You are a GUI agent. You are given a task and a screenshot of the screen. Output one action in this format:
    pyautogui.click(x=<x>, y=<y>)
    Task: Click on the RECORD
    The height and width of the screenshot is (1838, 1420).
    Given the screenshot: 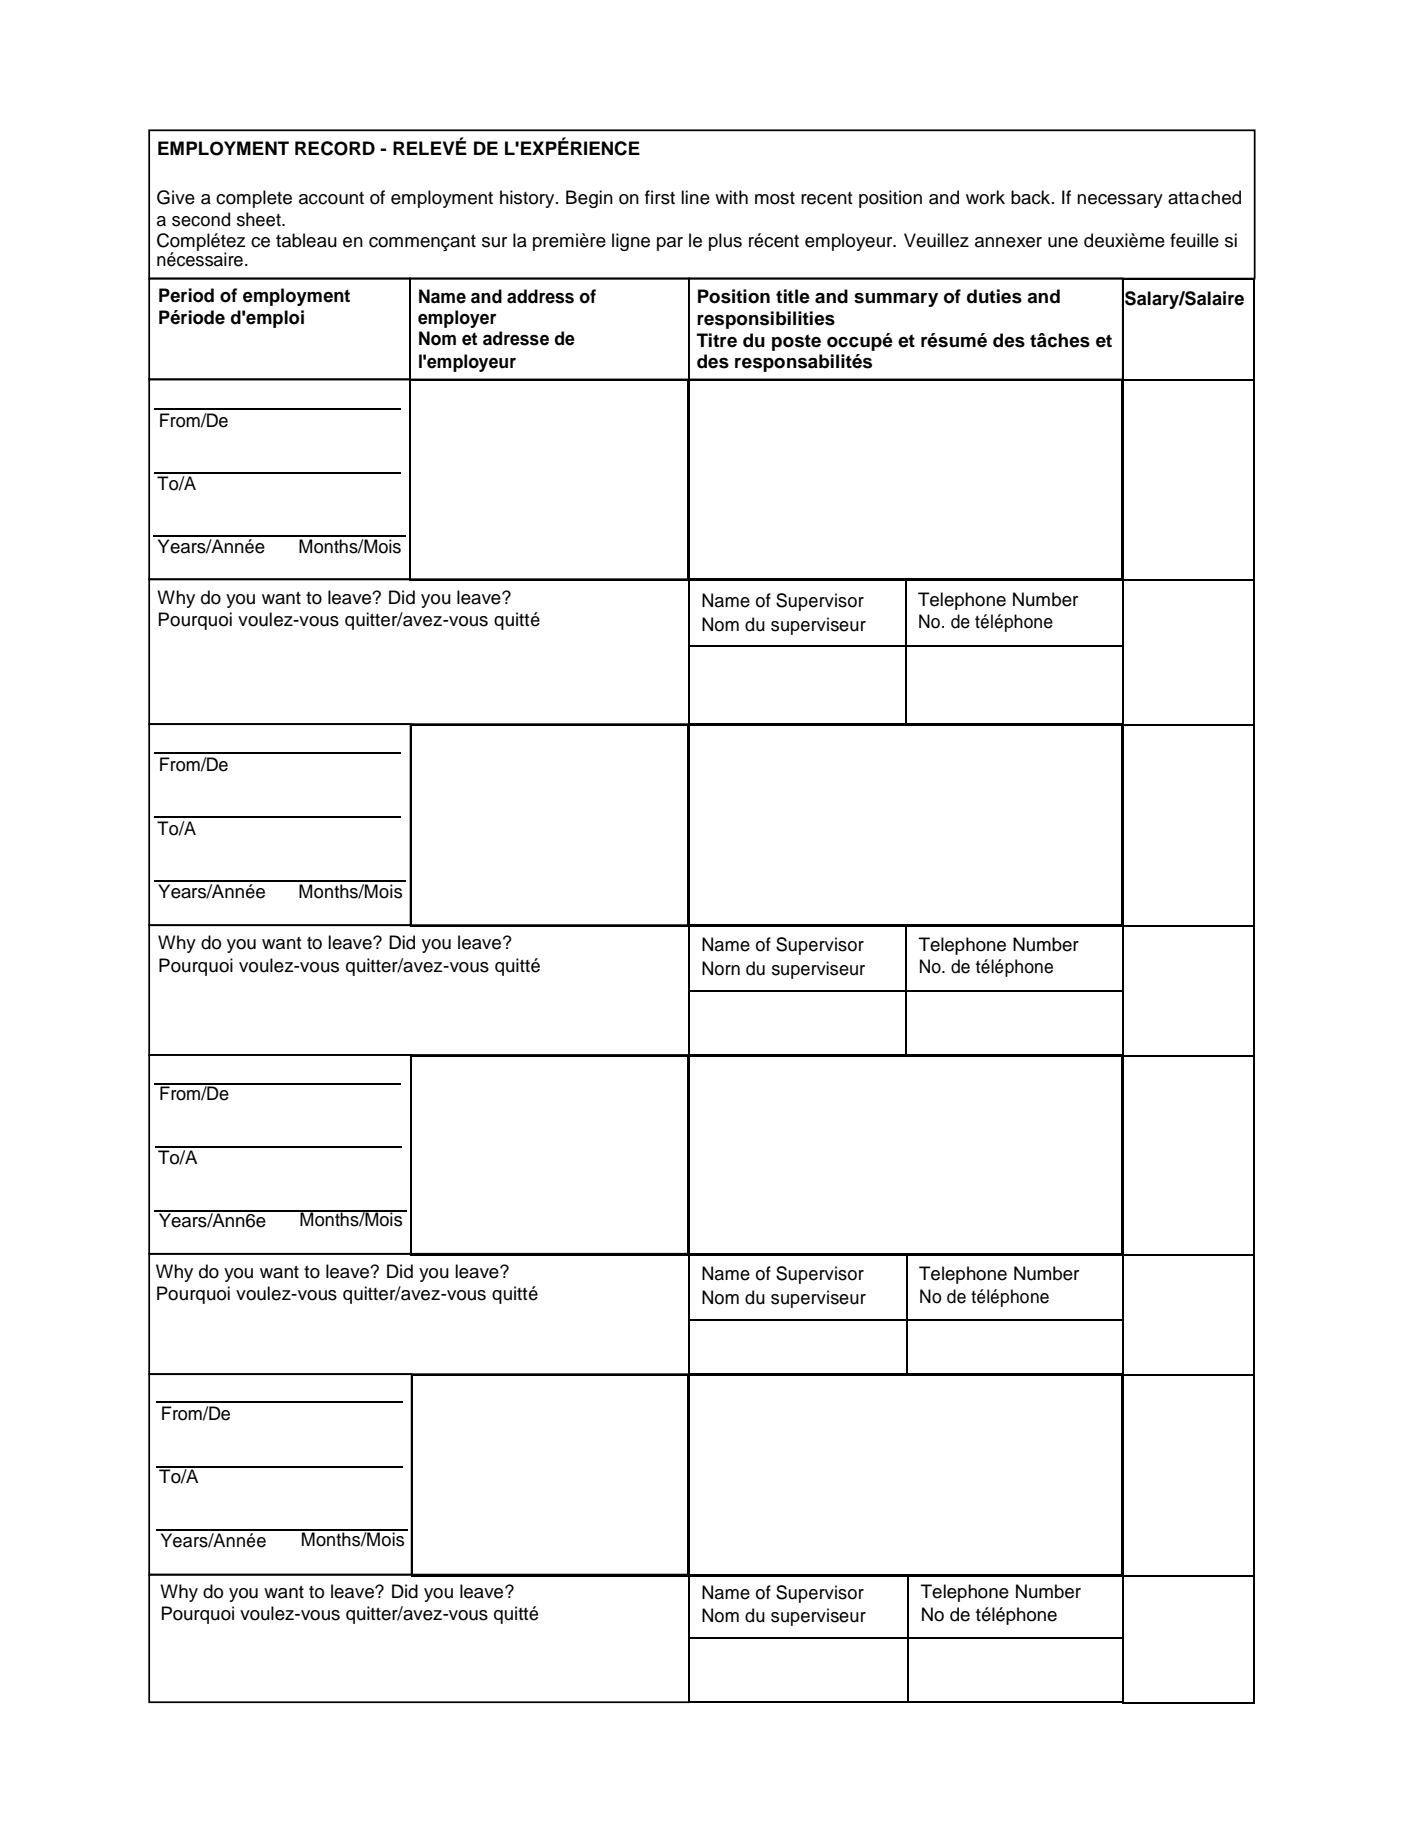 What is the action you would take?
    pyautogui.click(x=335, y=148)
